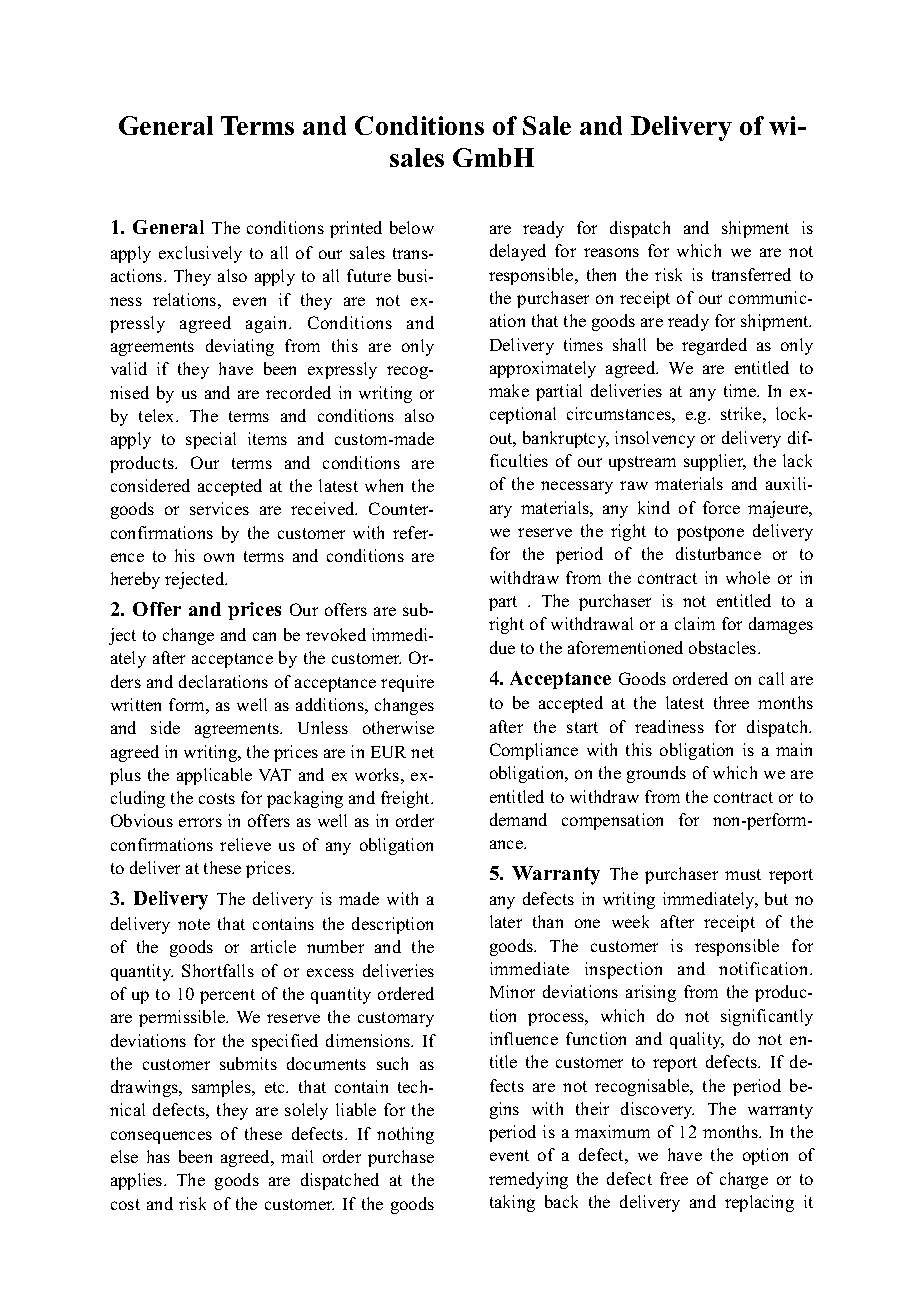 The width and height of the screenshot is (924, 1308). What do you see at coordinates (138, 1181) in the screenshot?
I see `applies` at bounding box center [138, 1181].
